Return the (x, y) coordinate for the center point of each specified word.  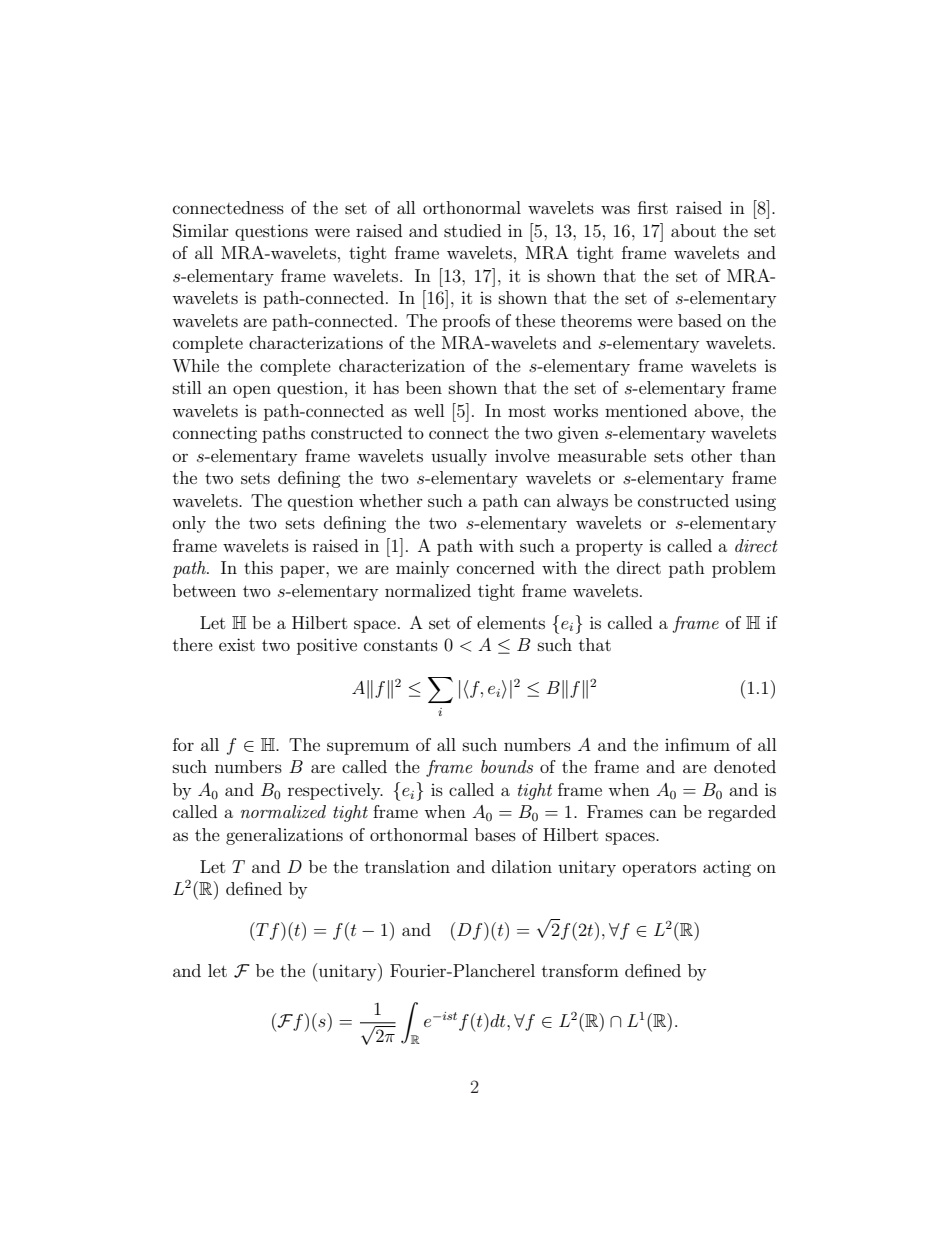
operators (659, 869)
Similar (201, 231)
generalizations (284, 836)
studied (472, 230)
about (693, 230)
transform (580, 970)
